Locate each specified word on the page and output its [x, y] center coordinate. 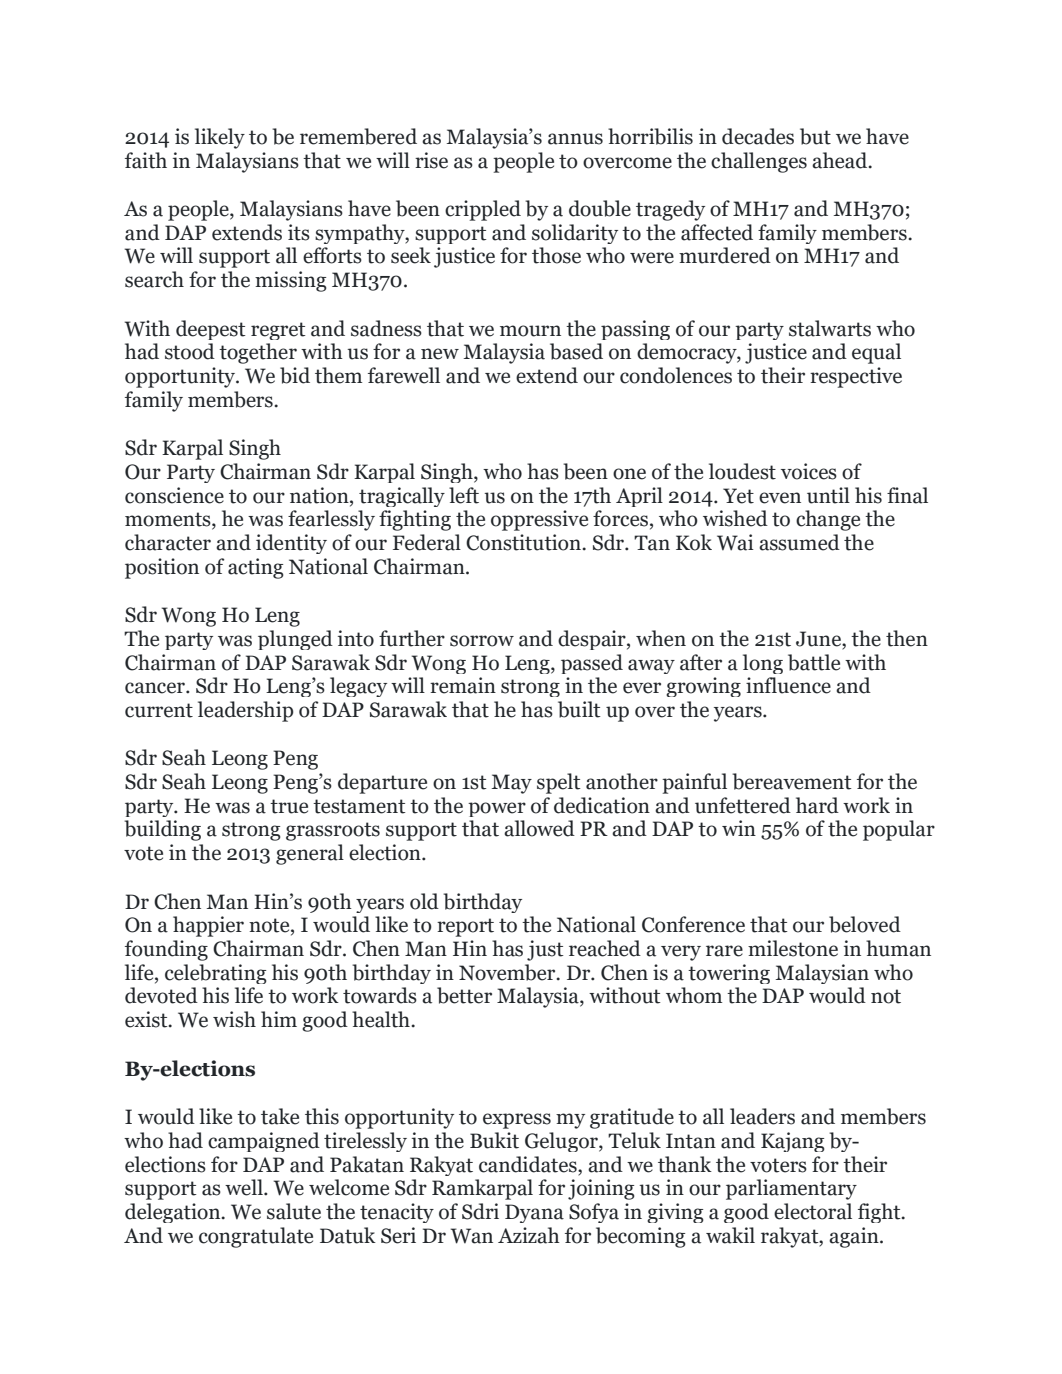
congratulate [256, 1237]
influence [788, 685]
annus [575, 139]
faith [146, 160]
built [579, 709]
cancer [156, 688]
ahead [841, 160]
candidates [529, 1164]
